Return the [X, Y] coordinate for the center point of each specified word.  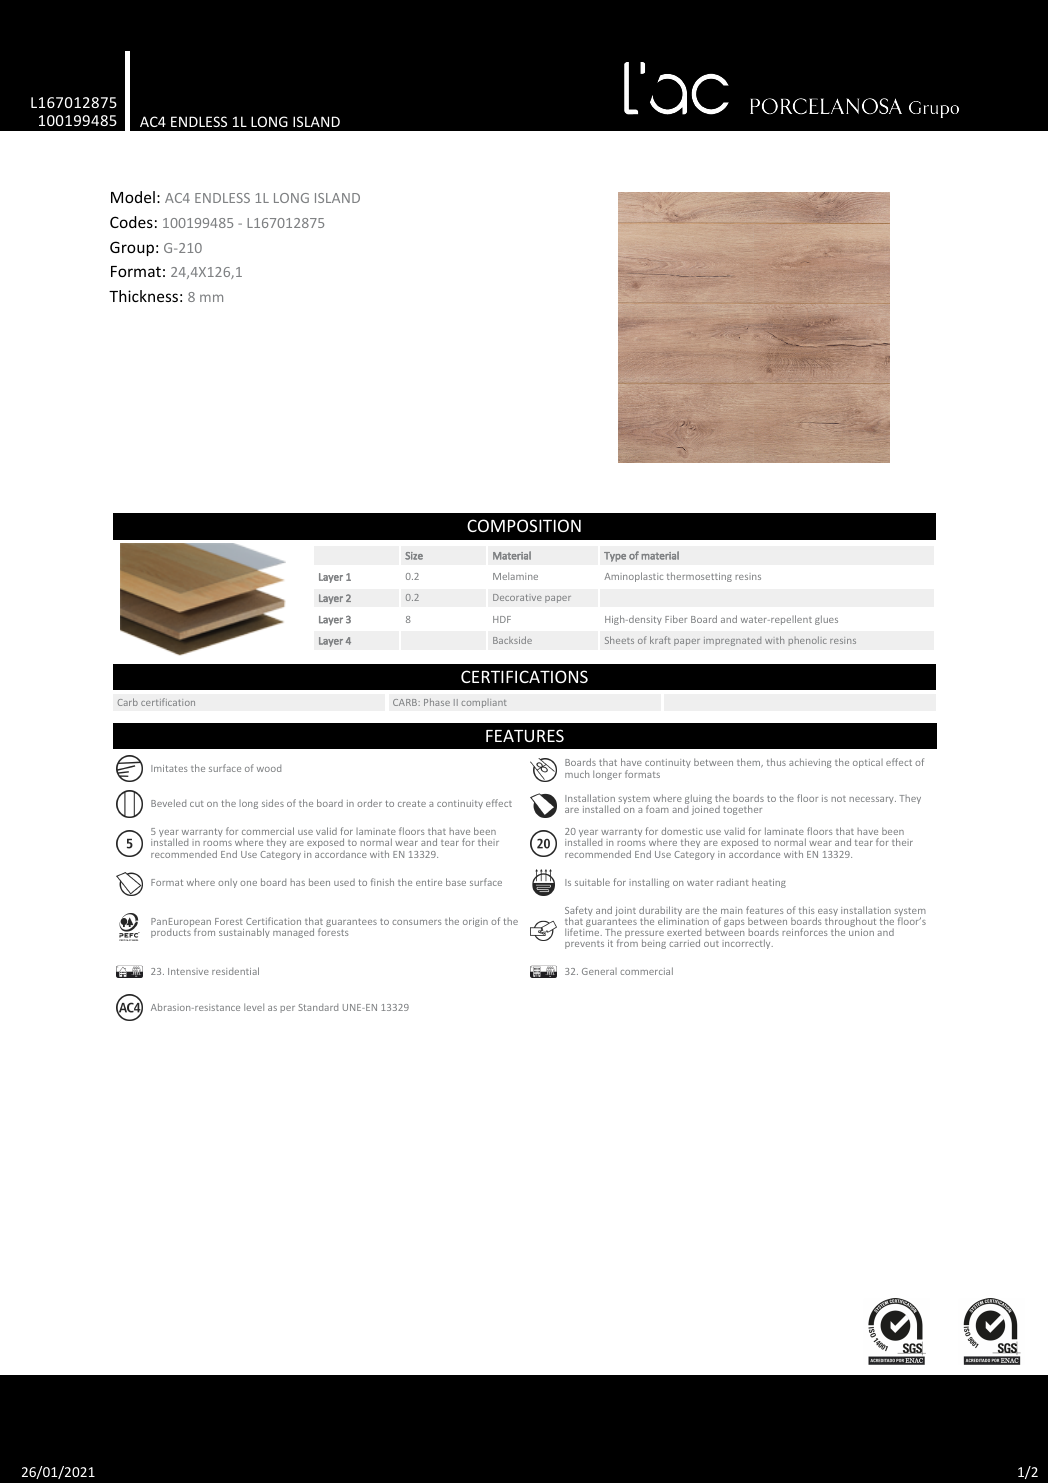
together [742, 810]
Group [132, 248]
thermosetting [699, 577]
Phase [437, 702]
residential [235, 971]
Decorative [517, 597]
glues [826, 620]
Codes [131, 222]
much [577, 774]
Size [414, 556]
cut [197, 804]
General [599, 971]
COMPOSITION [524, 525]
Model [133, 197]
